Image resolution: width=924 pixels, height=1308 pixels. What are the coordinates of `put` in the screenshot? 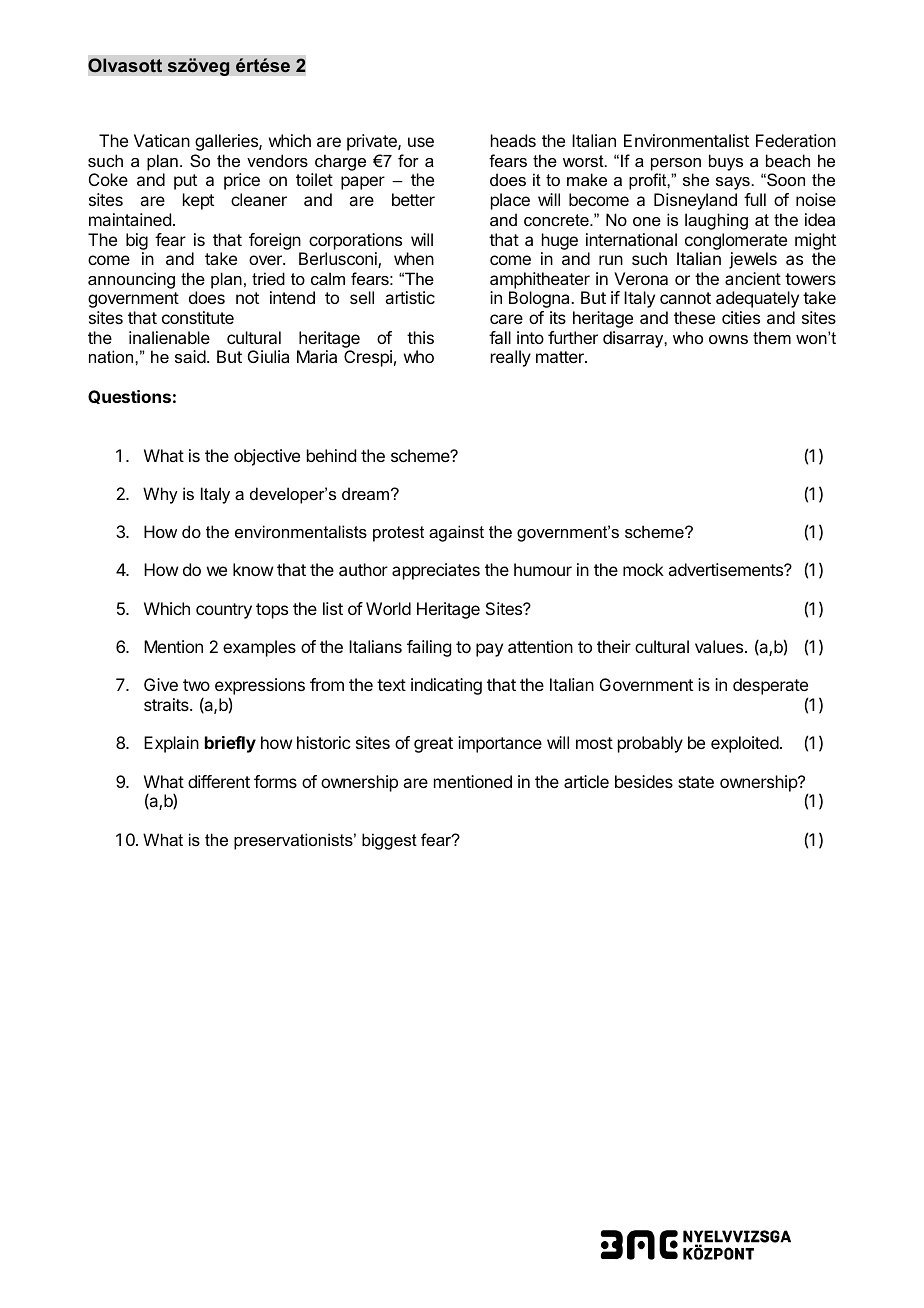 It's located at (185, 182).
